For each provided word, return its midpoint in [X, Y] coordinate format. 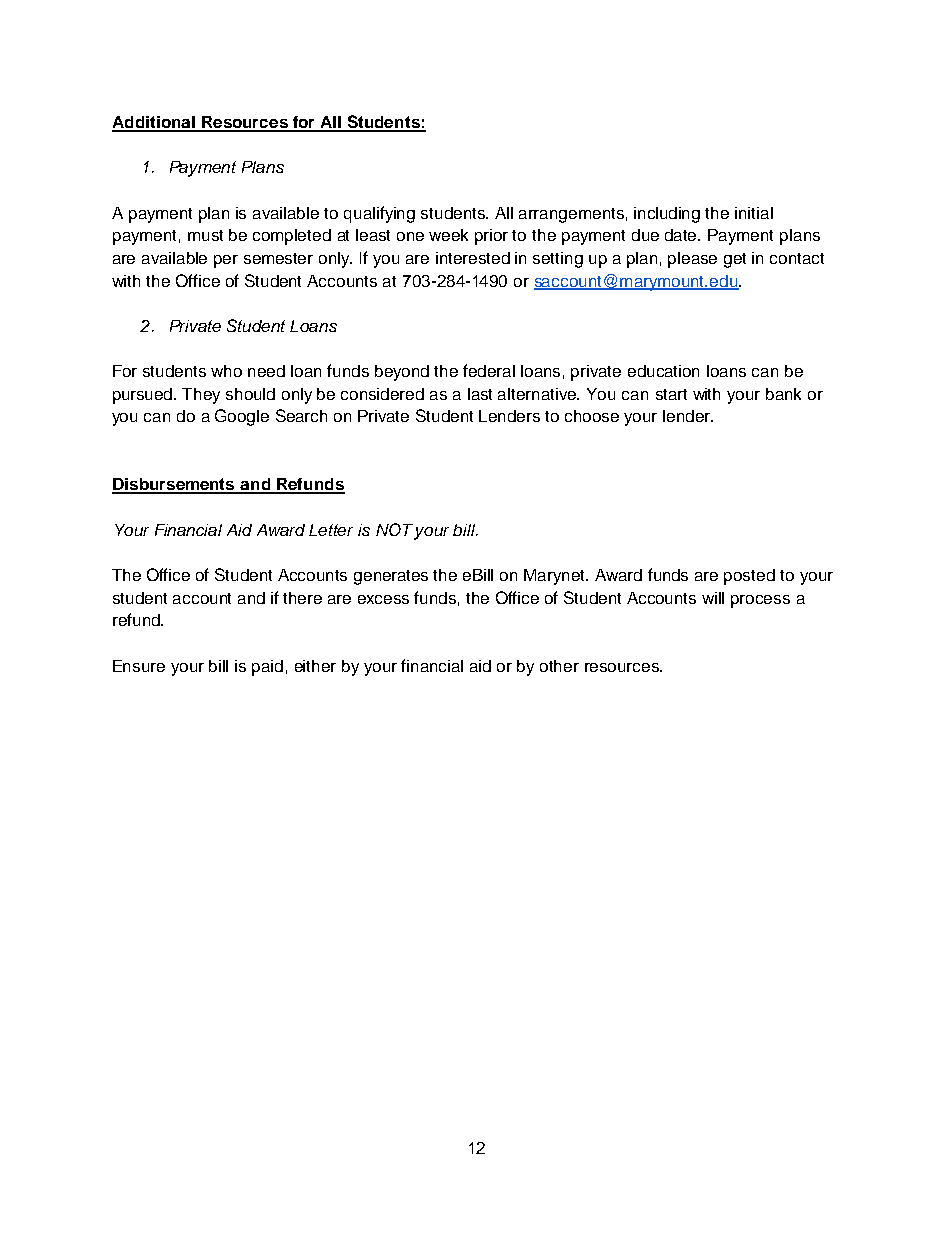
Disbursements [175, 485]
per [226, 261]
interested [473, 258]
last [480, 394]
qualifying [379, 214]
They [201, 396]
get [735, 260]
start [671, 394]
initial [754, 213]
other [559, 666]
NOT [394, 529]
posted [749, 577]
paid [267, 668]
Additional [154, 123]
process [760, 601]
